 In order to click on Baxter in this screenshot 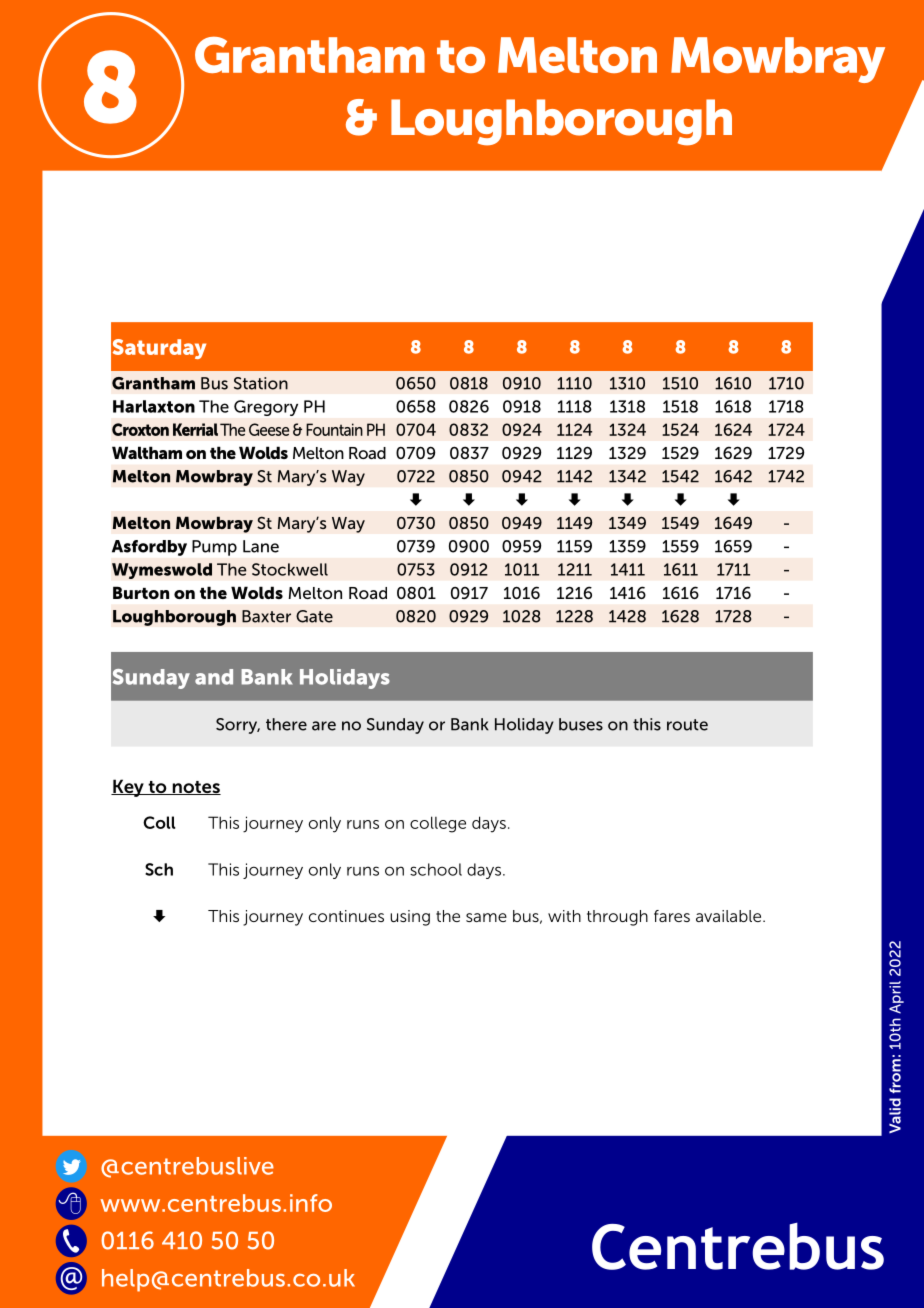, I will do `click(266, 616)`.
